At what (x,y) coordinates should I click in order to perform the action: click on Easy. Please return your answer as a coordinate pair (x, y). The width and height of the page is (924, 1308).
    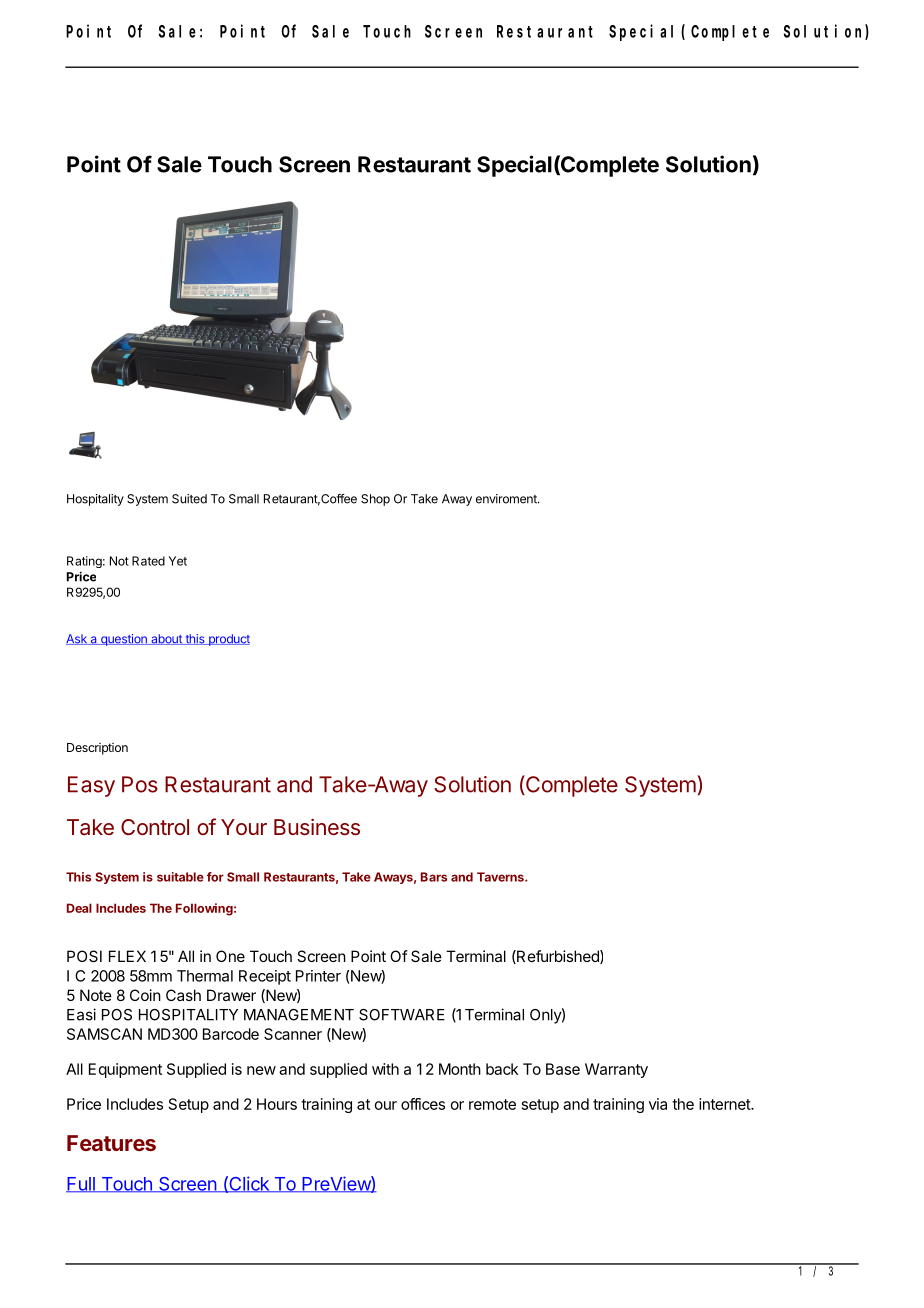
    Looking at the image, I should click on (91, 786).
